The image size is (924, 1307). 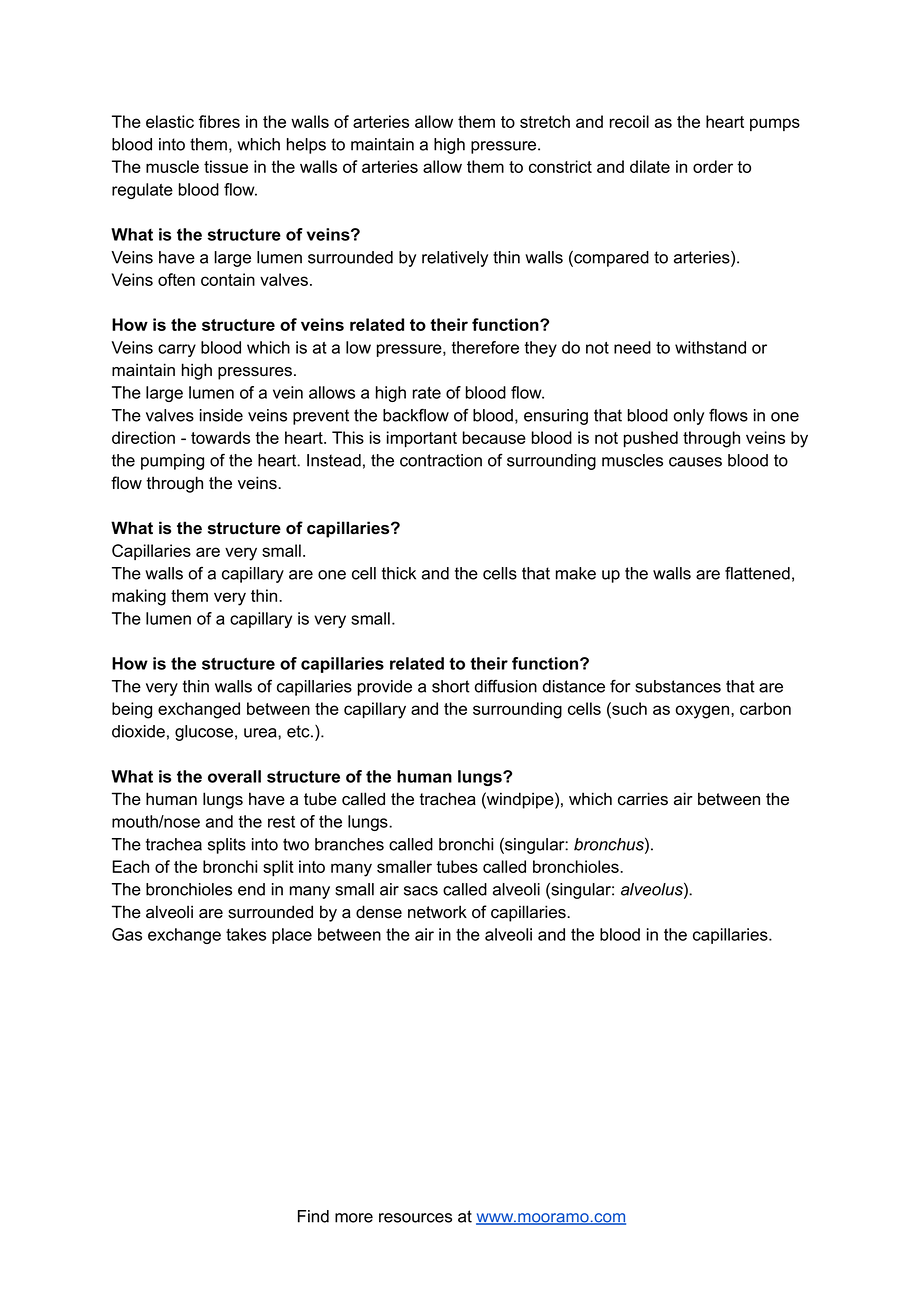 What do you see at coordinates (172, 462) in the screenshot?
I see `pumping` at bounding box center [172, 462].
